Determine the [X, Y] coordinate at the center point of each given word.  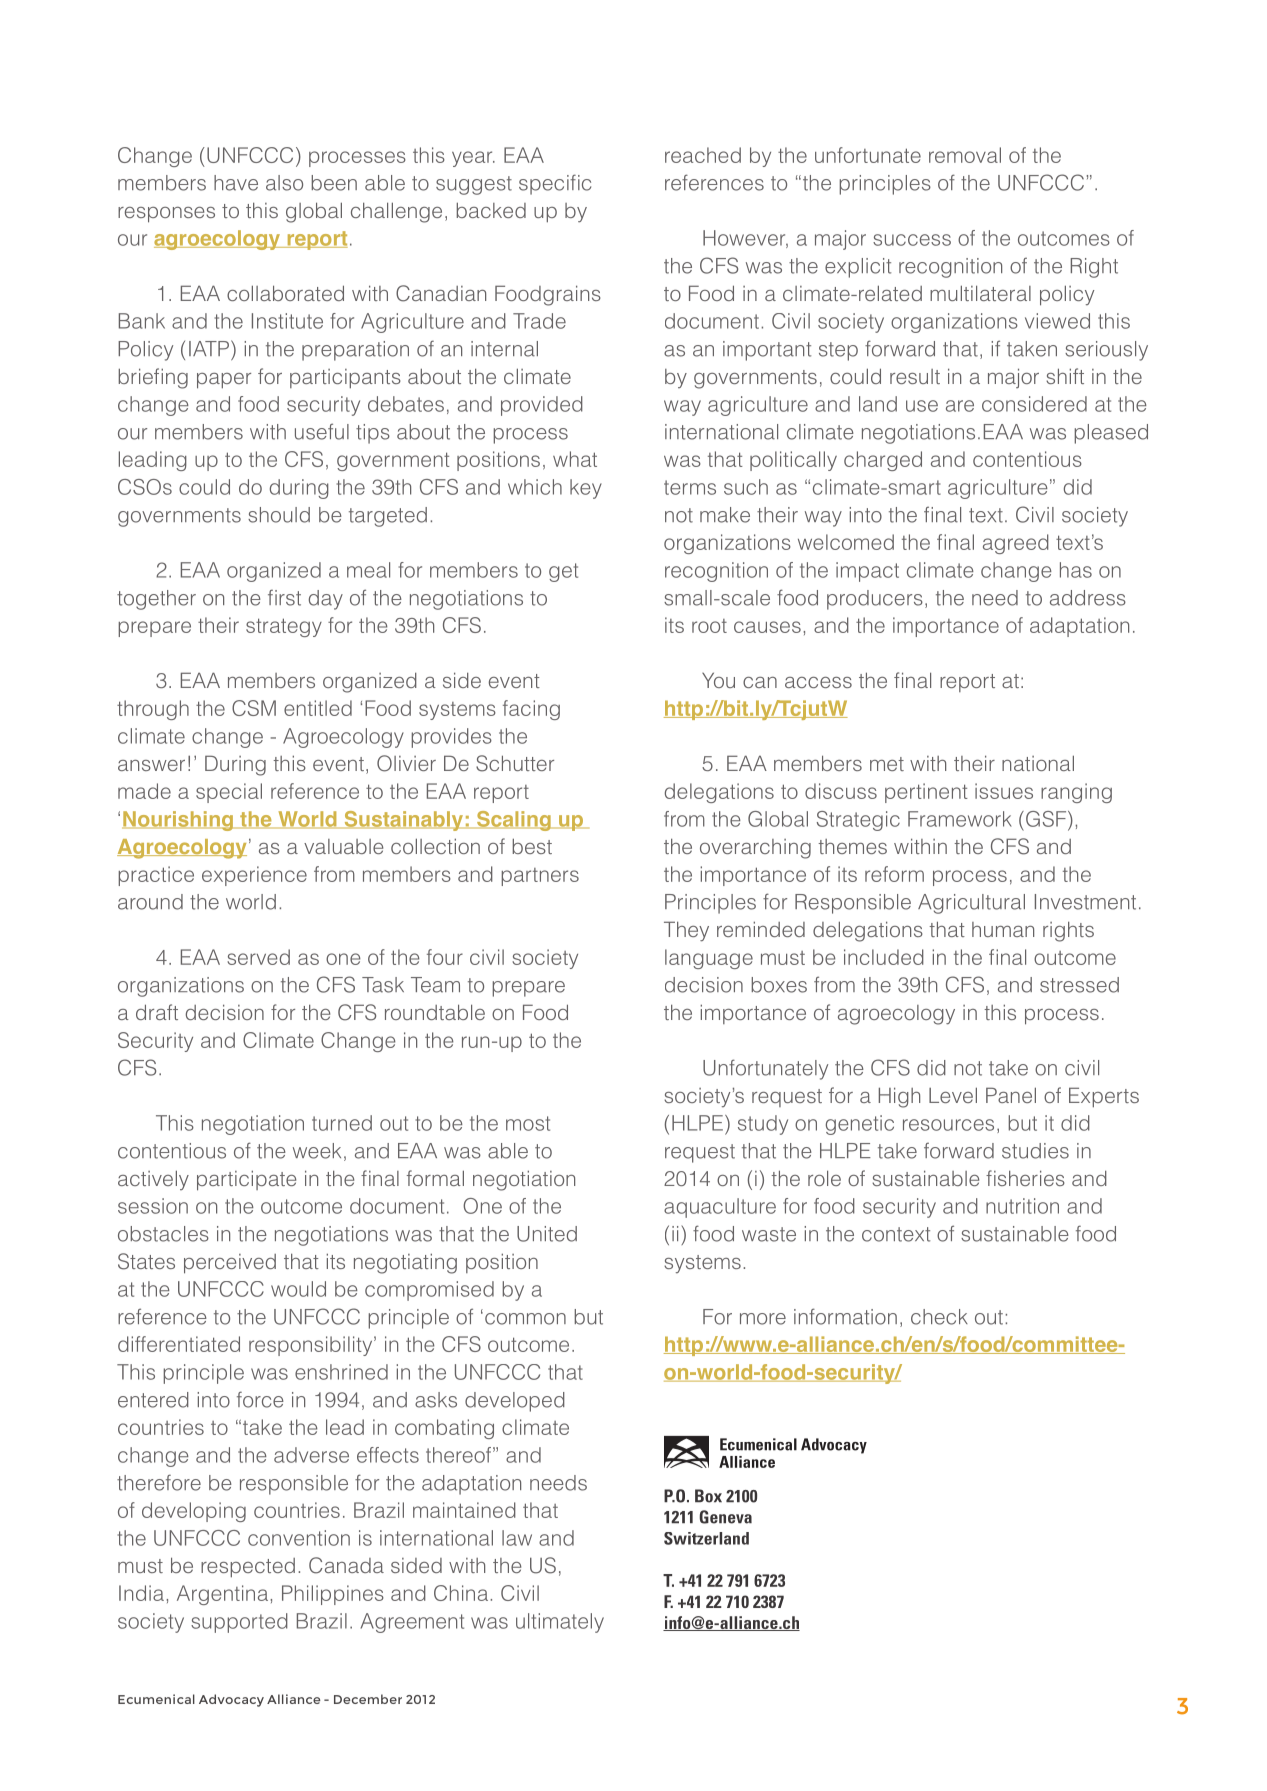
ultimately [560, 1623]
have [236, 183]
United [547, 1234]
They [686, 931]
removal [965, 155]
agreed [1016, 544]
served [258, 957]
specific [555, 184]
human [1003, 929]
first [284, 597]
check [939, 1317]
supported [239, 1623]
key [586, 489]
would [298, 1289]
